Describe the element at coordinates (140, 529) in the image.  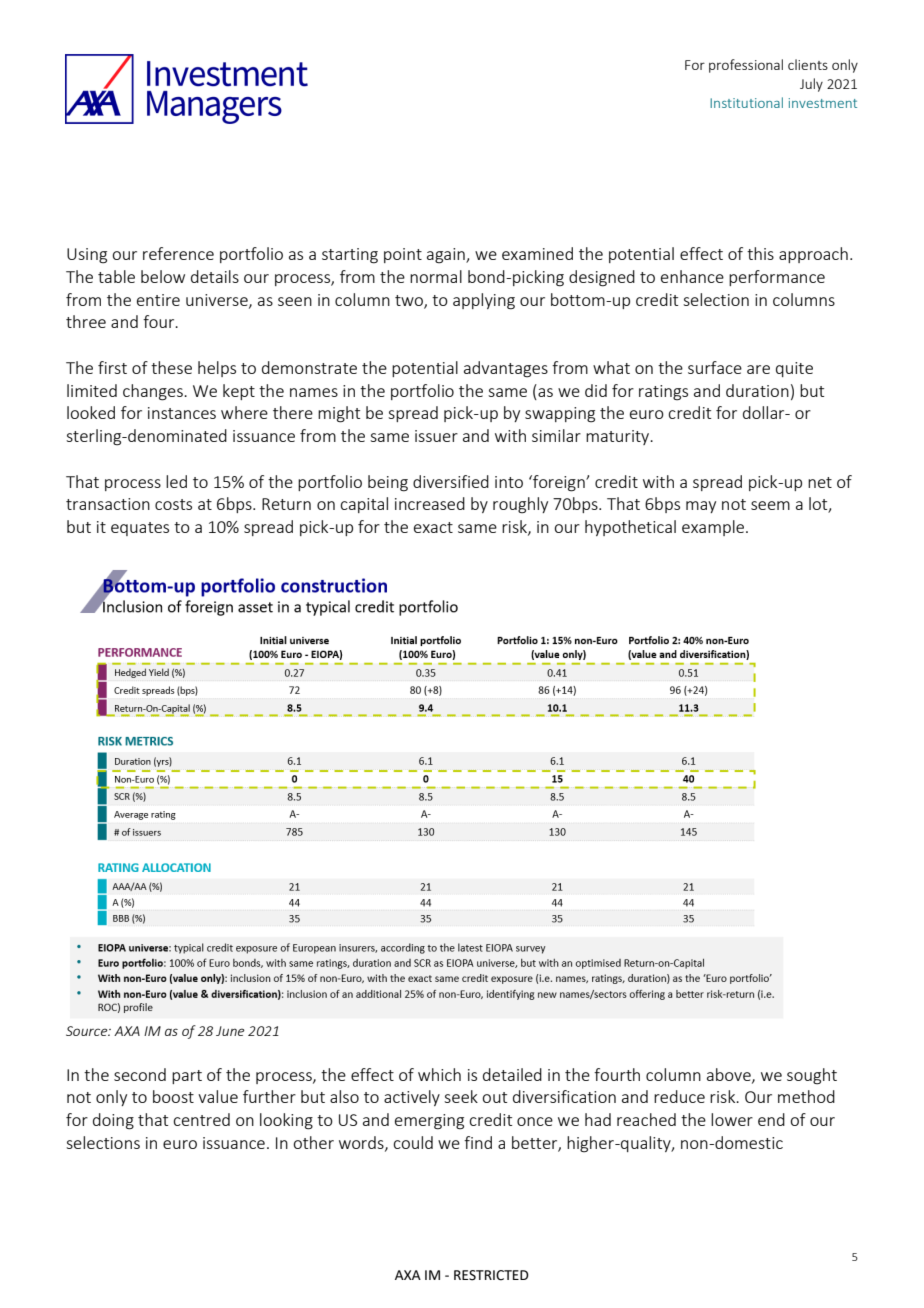
I see `equates` at that location.
